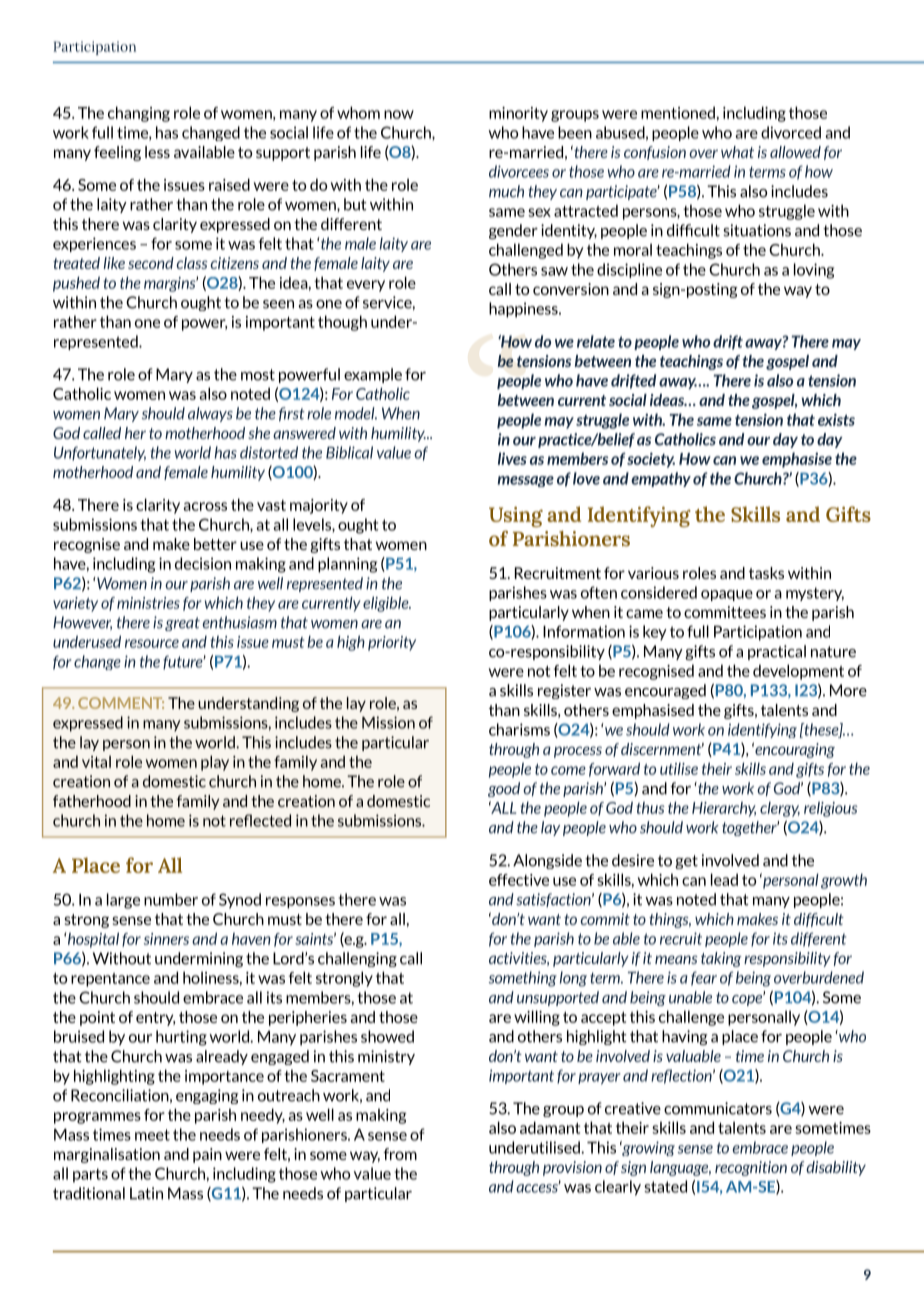  Describe the element at coordinates (157, 152) in the page. I see `less` at that location.
